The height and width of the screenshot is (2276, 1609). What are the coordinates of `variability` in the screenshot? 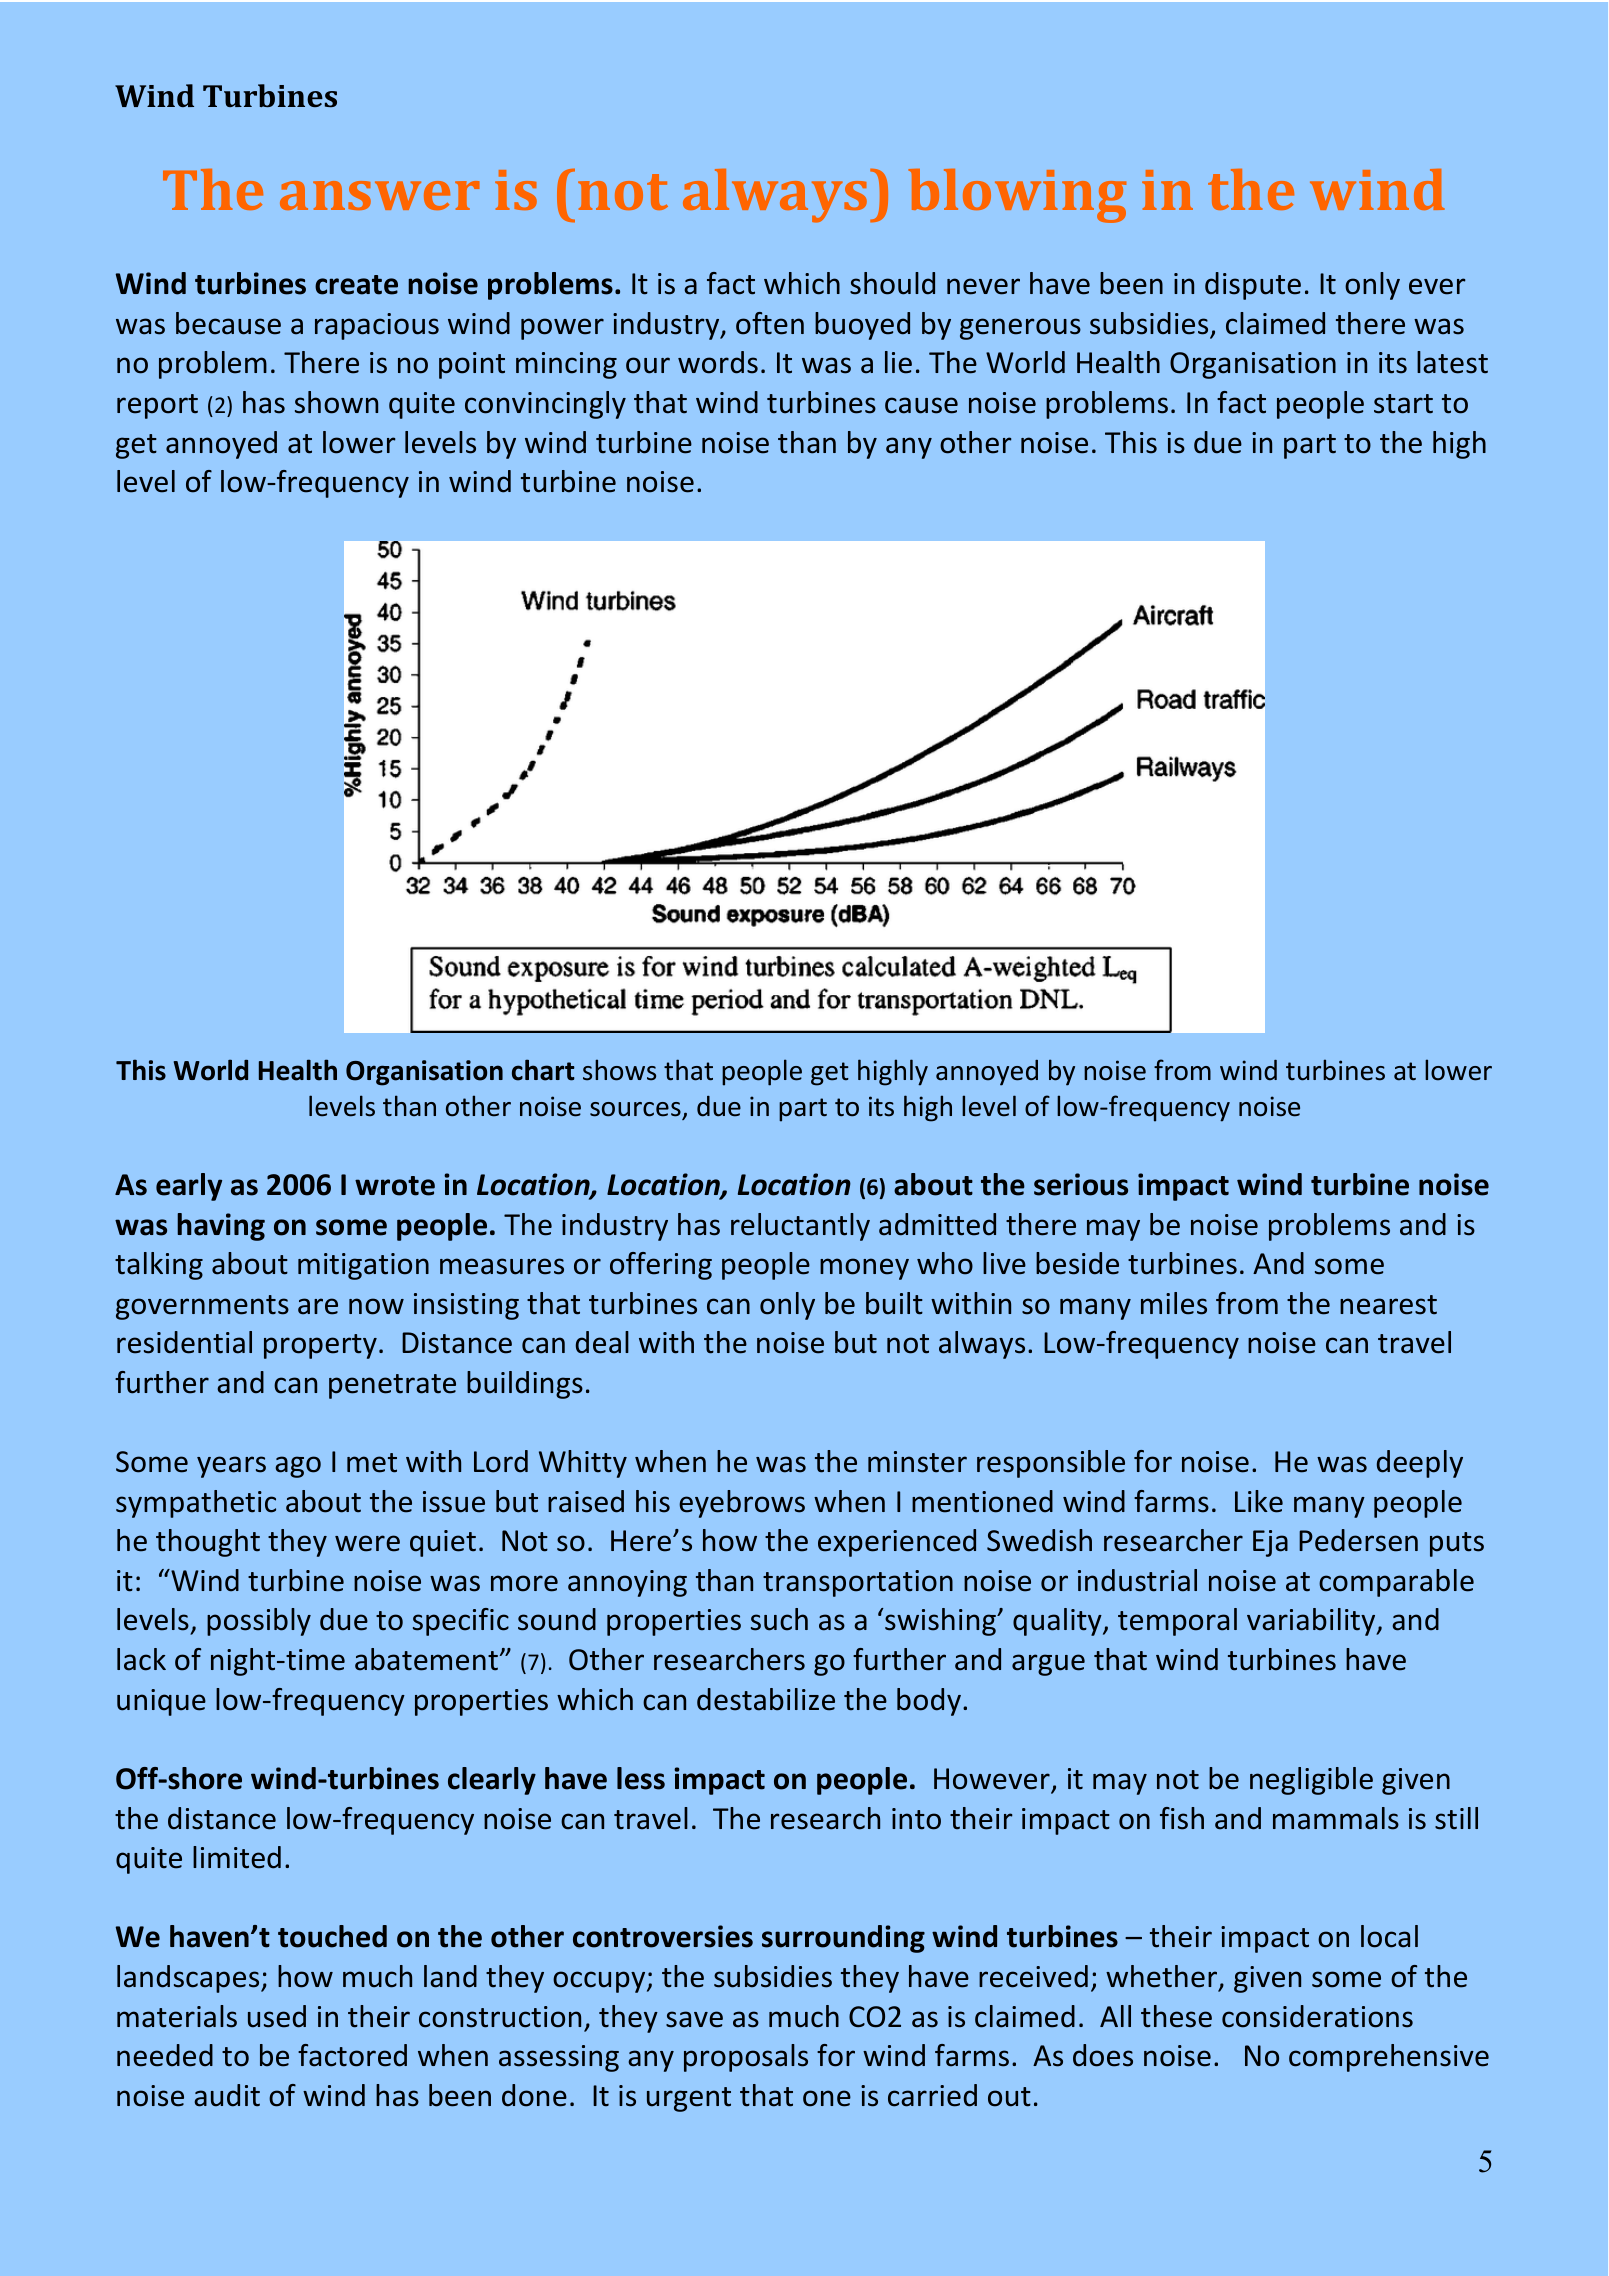 It's located at (1312, 1622).
